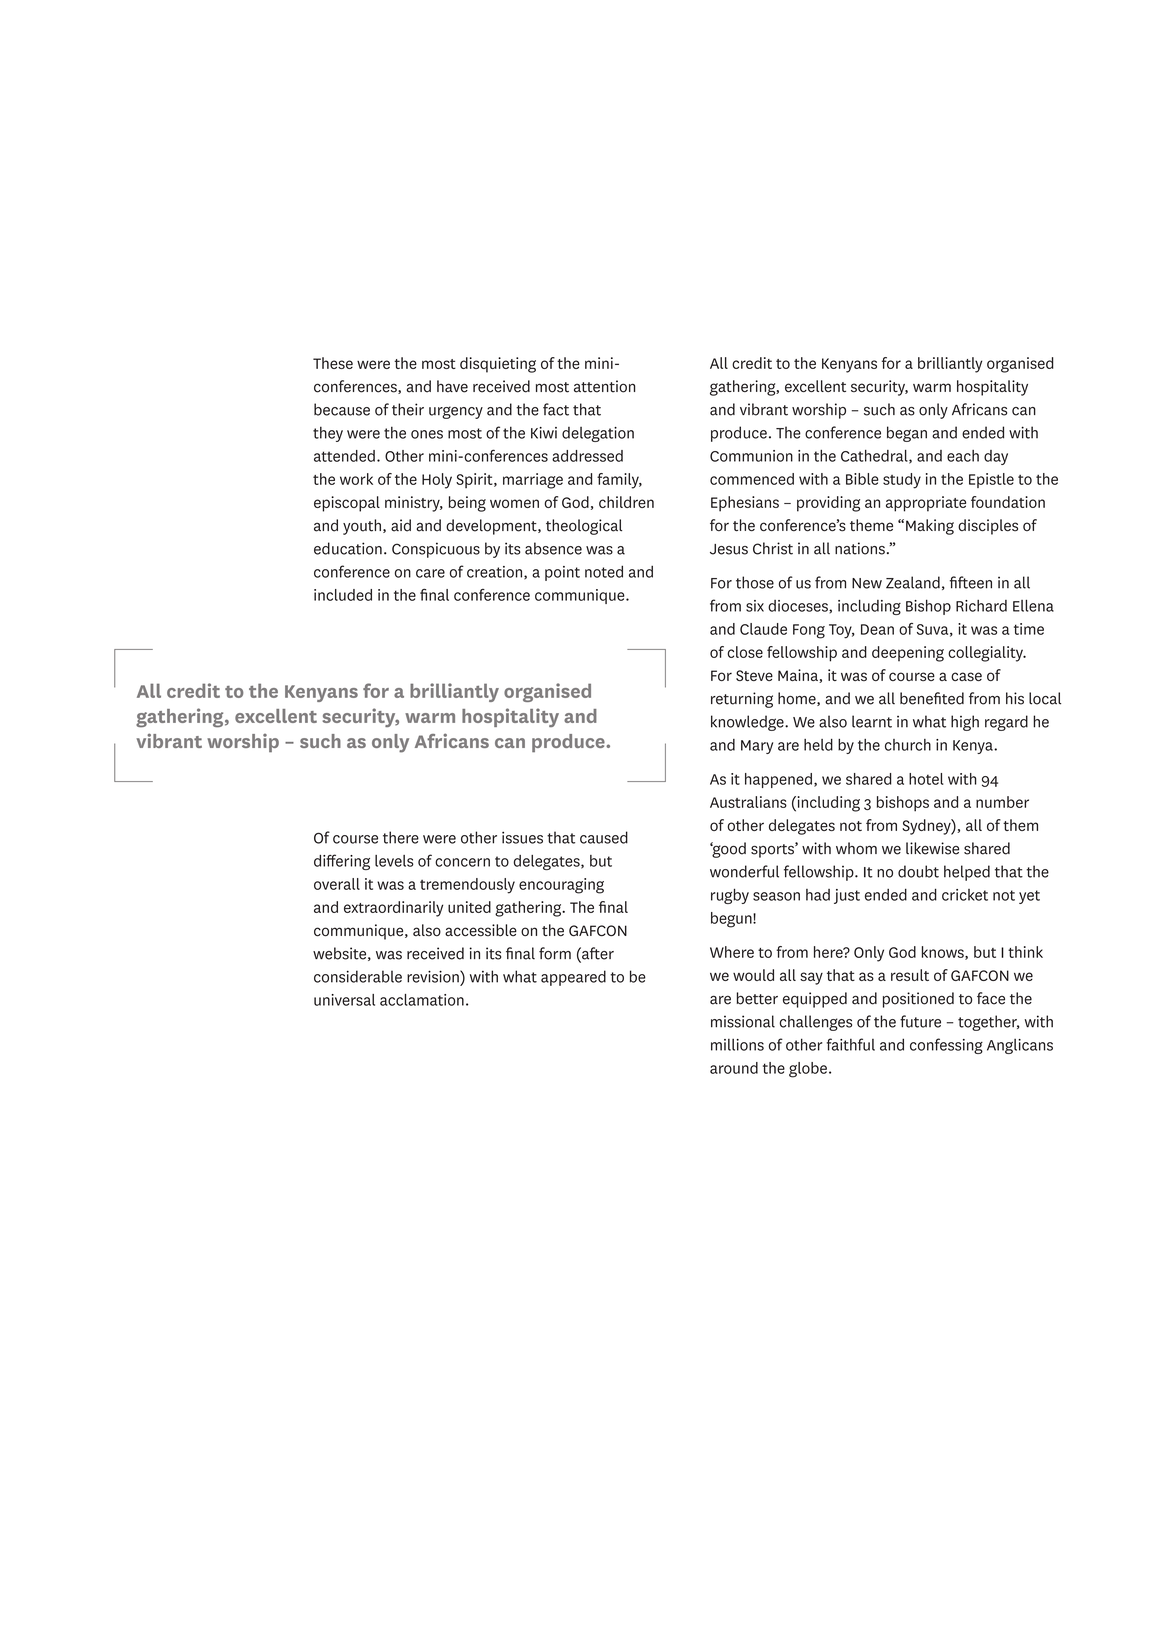 The height and width of the screenshot is (1626, 1150). Describe the element at coordinates (748, 723) in the screenshot. I see `knowledge` at that location.
